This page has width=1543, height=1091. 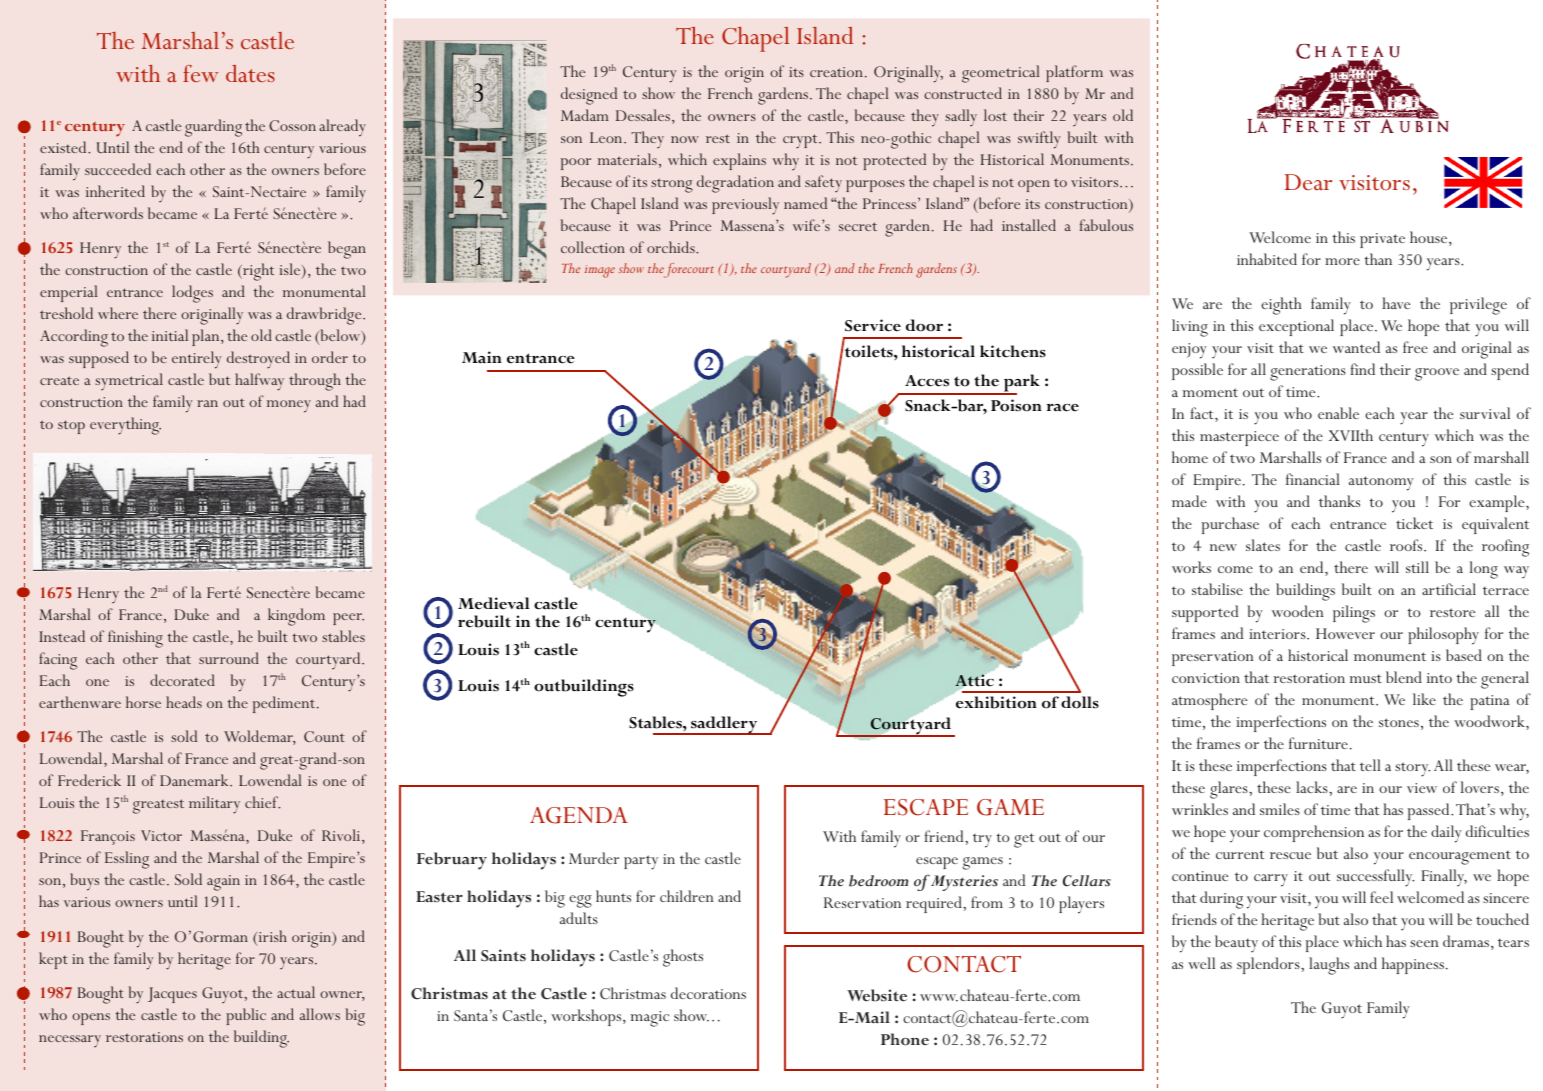 What do you see at coordinates (213, 128) in the page?
I see `guarding` at bounding box center [213, 128].
